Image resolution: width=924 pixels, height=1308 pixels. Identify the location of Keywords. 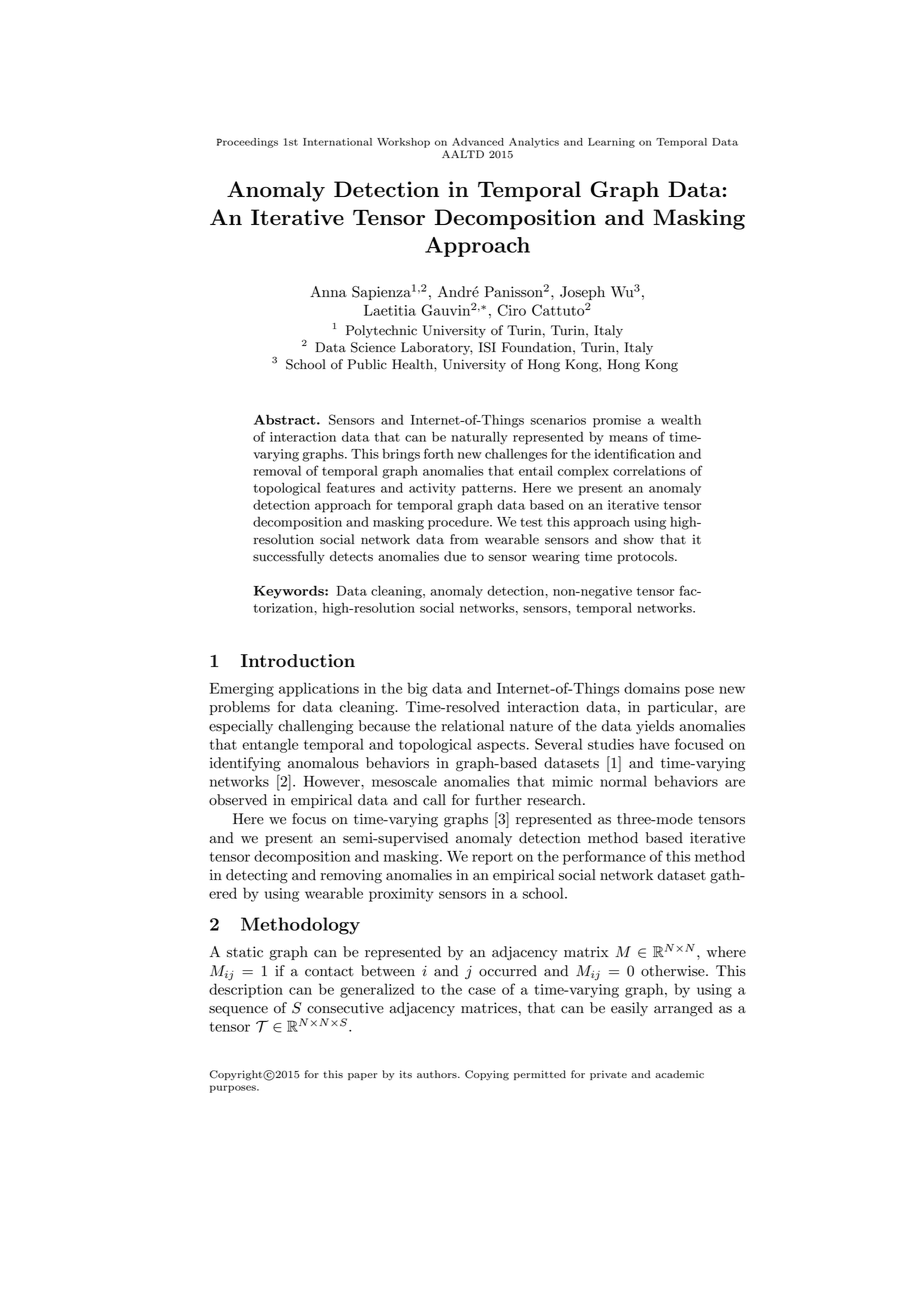
(290, 592).
